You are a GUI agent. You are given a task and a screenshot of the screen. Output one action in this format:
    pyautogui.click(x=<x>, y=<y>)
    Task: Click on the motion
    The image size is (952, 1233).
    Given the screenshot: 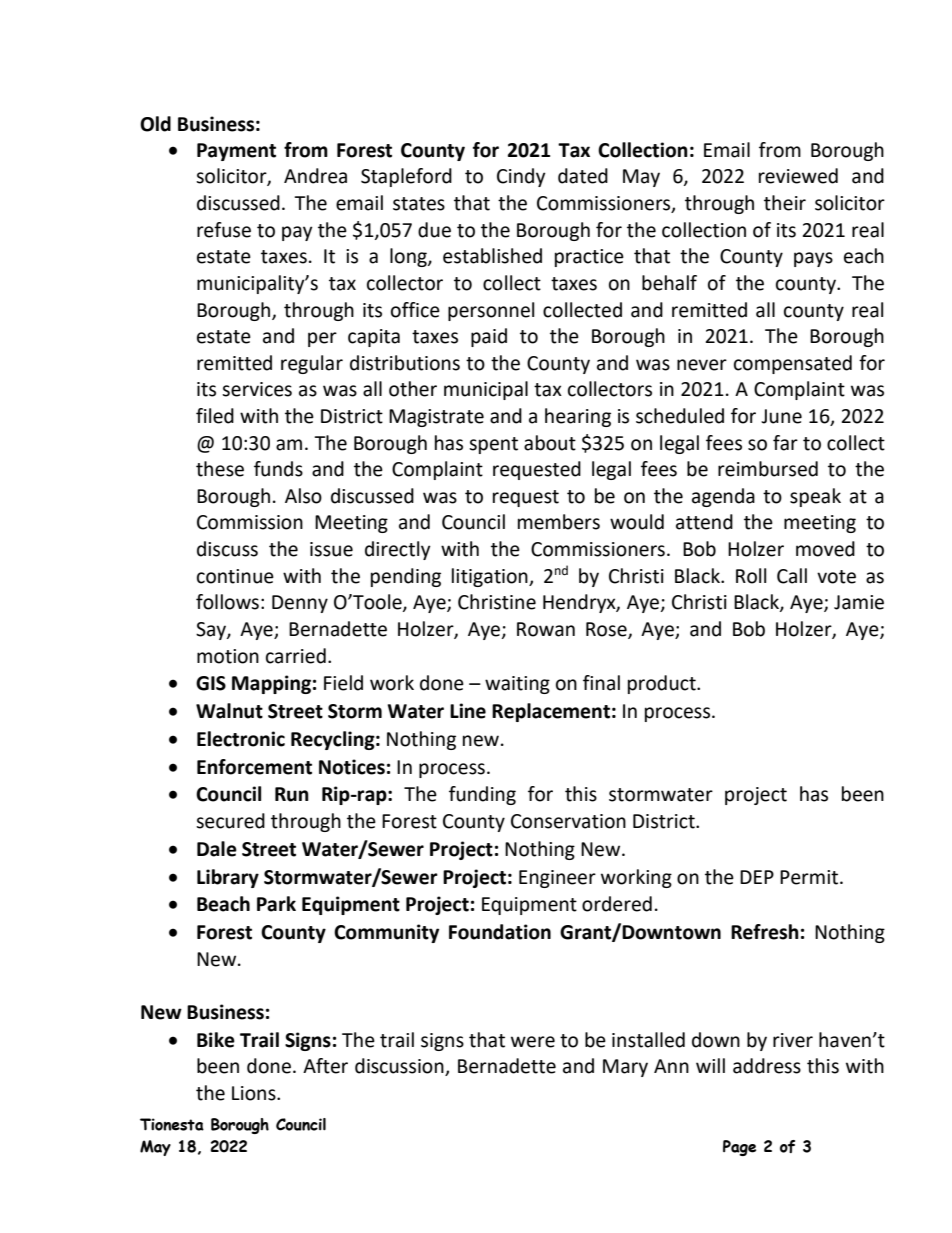 What is the action you would take?
    pyautogui.click(x=228, y=656)
